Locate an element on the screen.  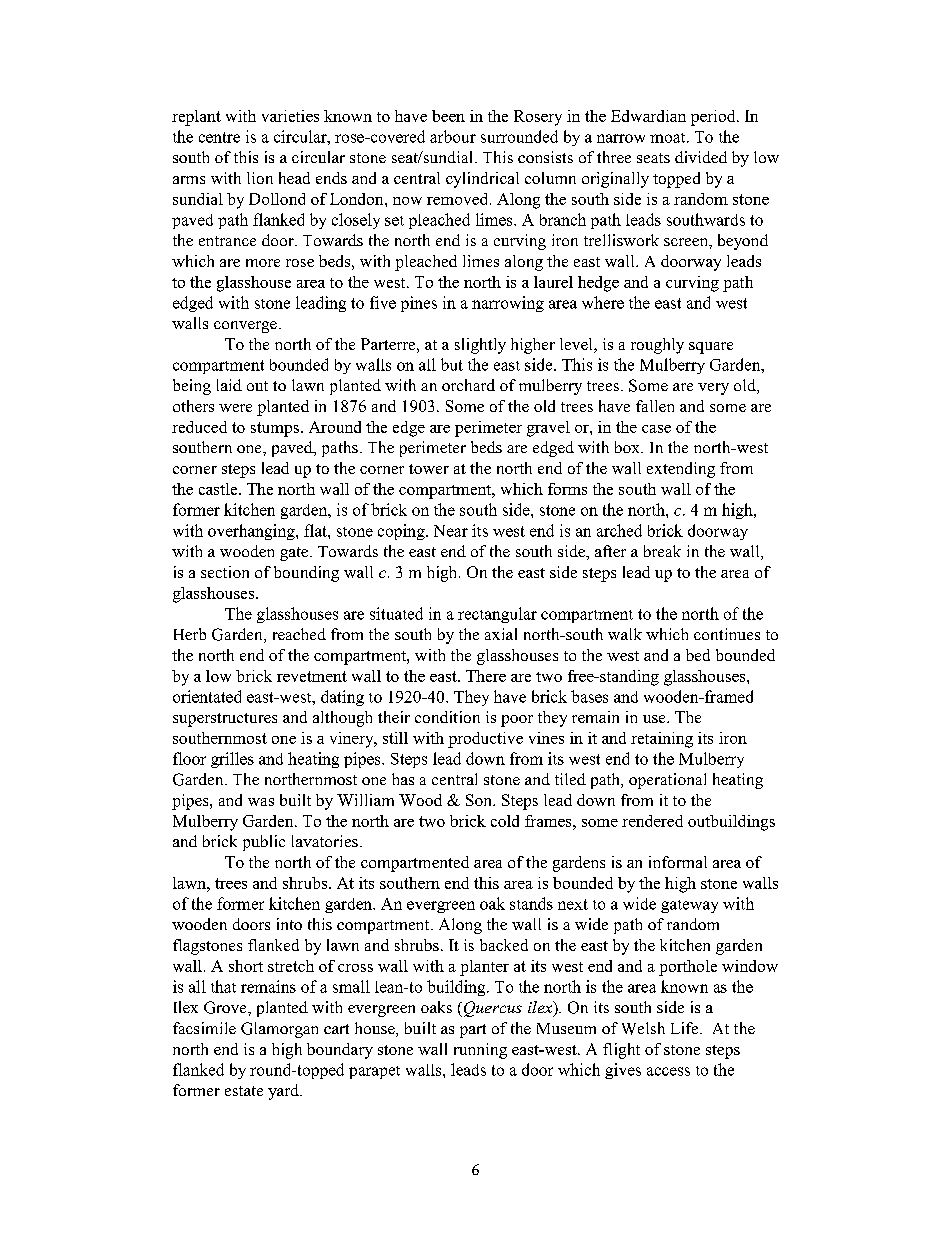
section is located at coordinates (225, 572).
